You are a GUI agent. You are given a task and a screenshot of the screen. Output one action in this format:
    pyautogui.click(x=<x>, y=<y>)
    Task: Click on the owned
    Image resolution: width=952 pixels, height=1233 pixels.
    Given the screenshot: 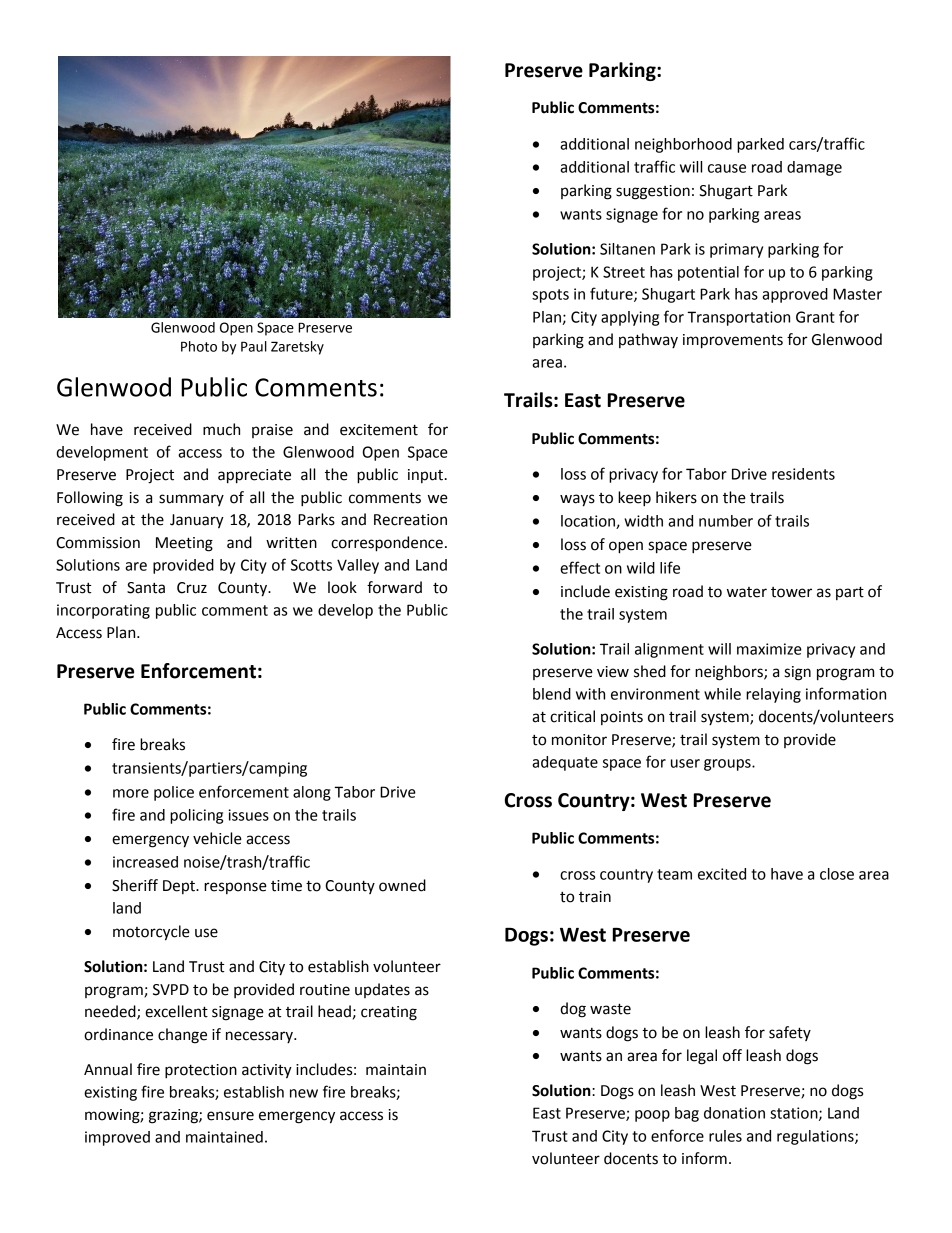 What is the action you would take?
    pyautogui.click(x=402, y=885)
